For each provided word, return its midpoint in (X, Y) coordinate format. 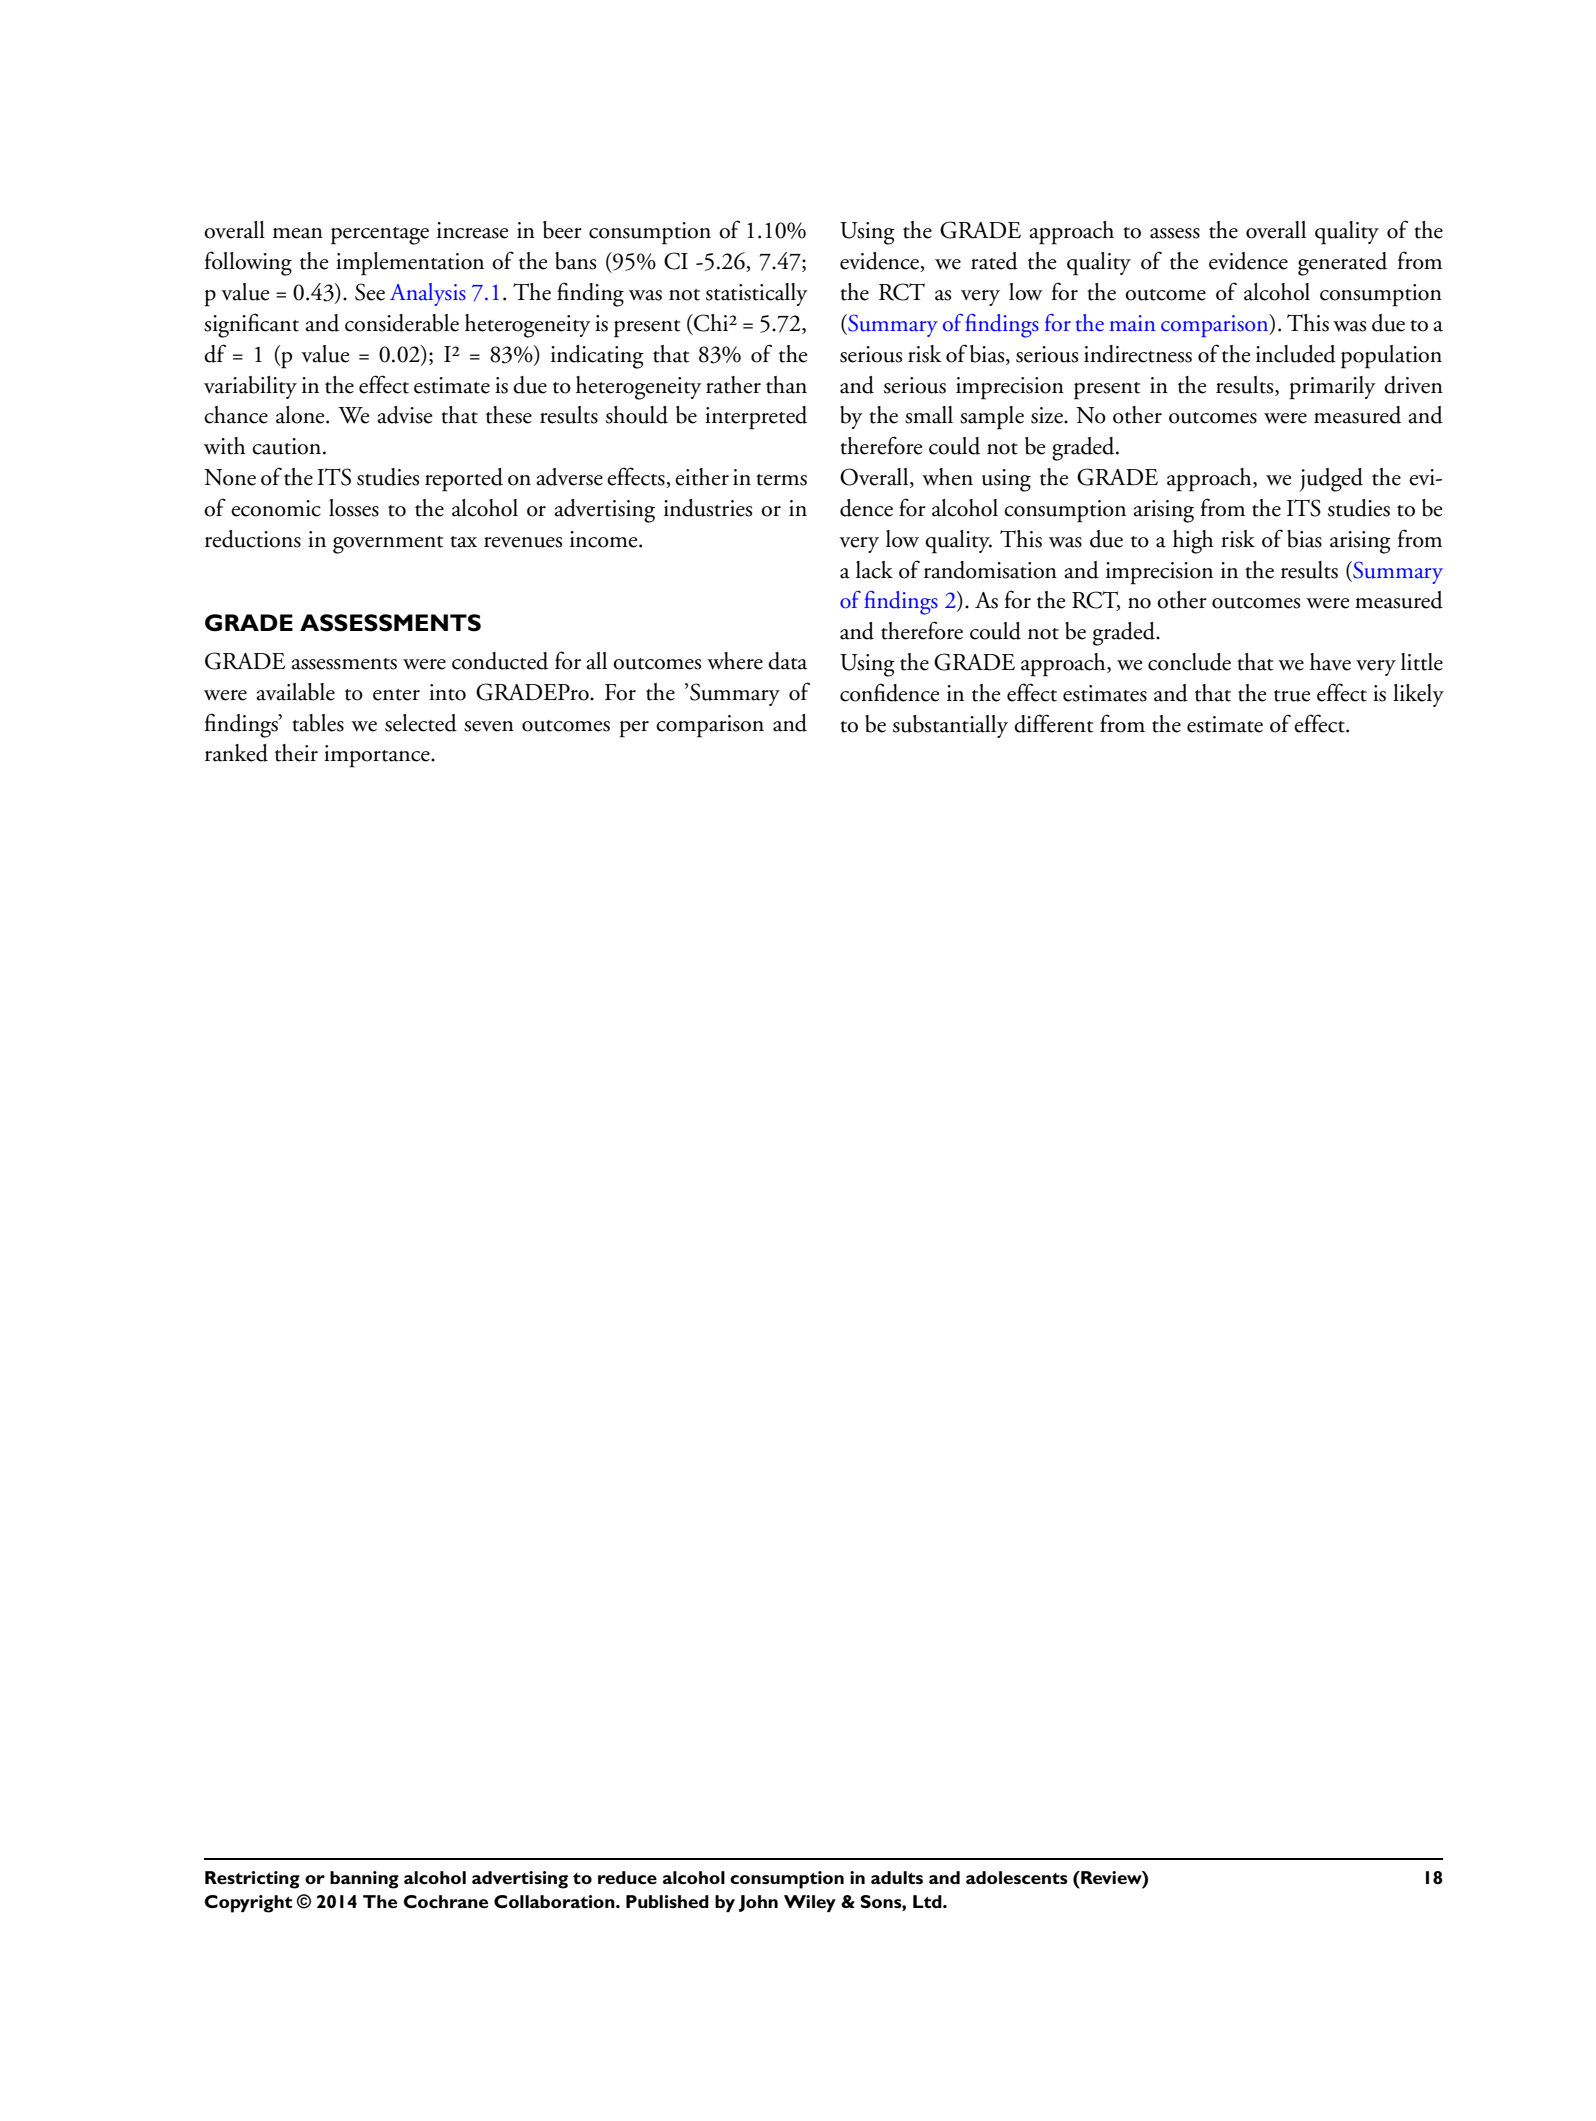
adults (897, 1877)
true (1292, 696)
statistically (757, 294)
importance (378, 756)
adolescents (1017, 1877)
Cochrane (445, 1901)
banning (364, 1880)
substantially (950, 726)
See (370, 292)
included (1296, 354)
